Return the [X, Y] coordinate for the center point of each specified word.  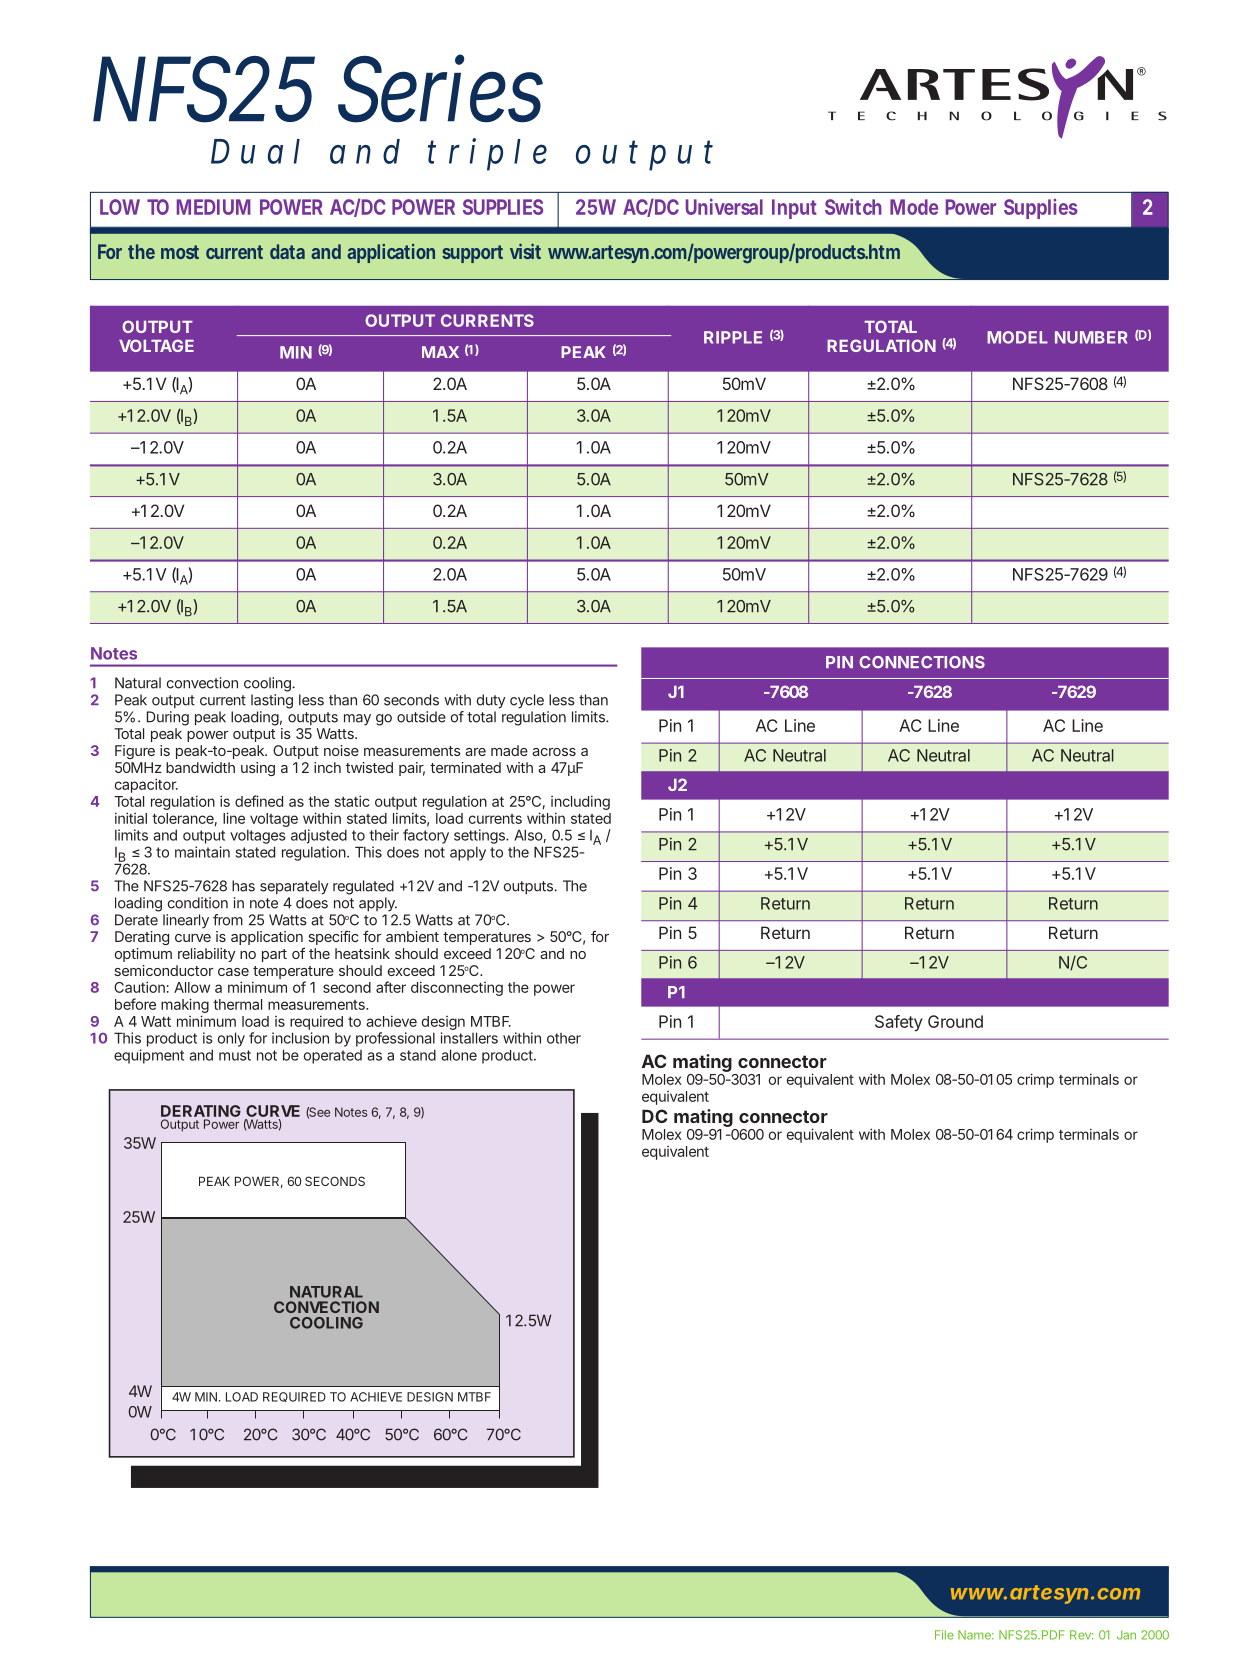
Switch [853, 206]
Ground [955, 1021]
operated [333, 1057]
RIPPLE [733, 337]
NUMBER [1091, 337]
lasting [272, 701]
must [235, 1055]
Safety [899, 1023]
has [243, 886]
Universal [724, 207]
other [564, 1038]
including [580, 804]
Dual [255, 151]
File [944, 1635]
